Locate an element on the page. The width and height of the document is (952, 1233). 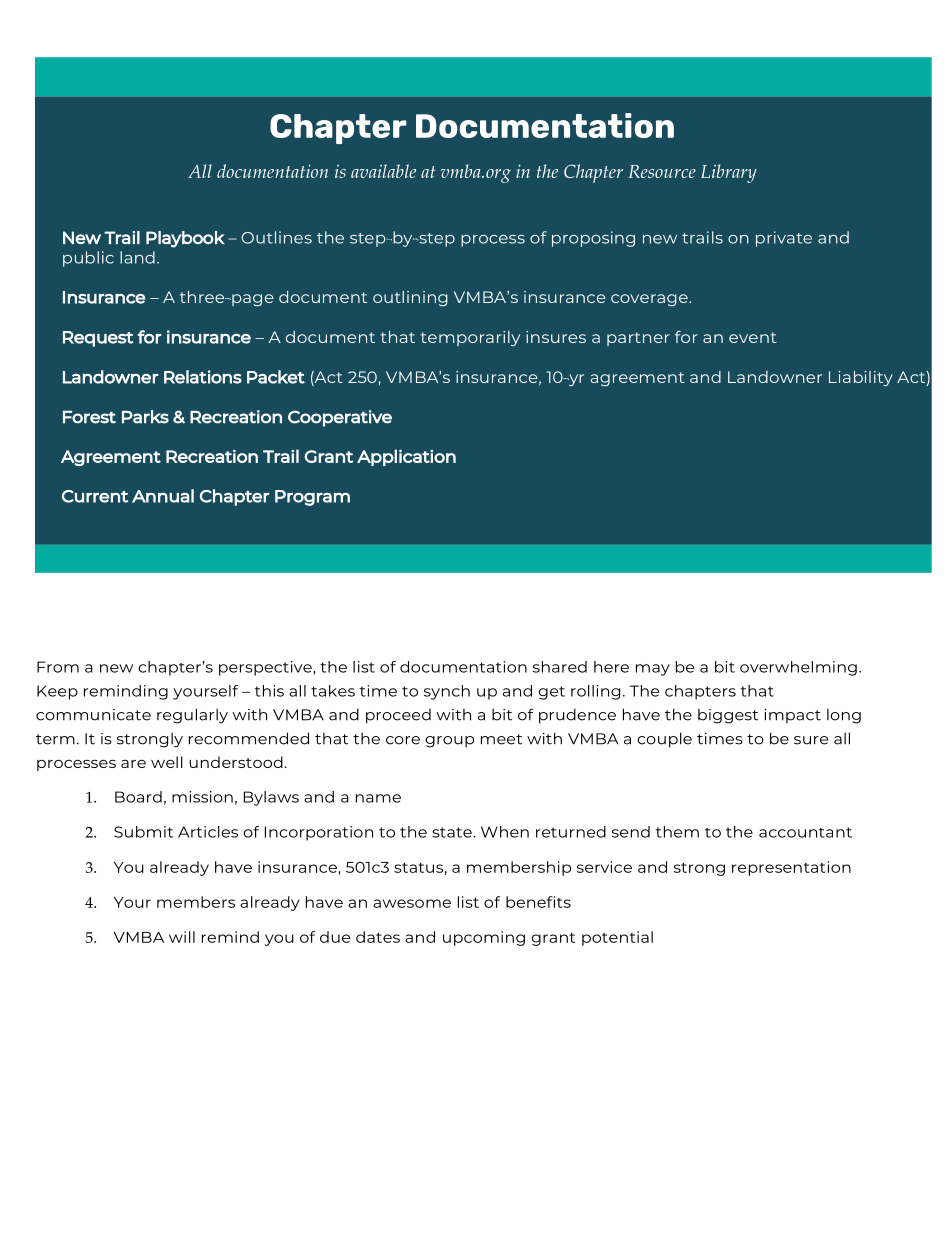
will is located at coordinates (182, 937).
